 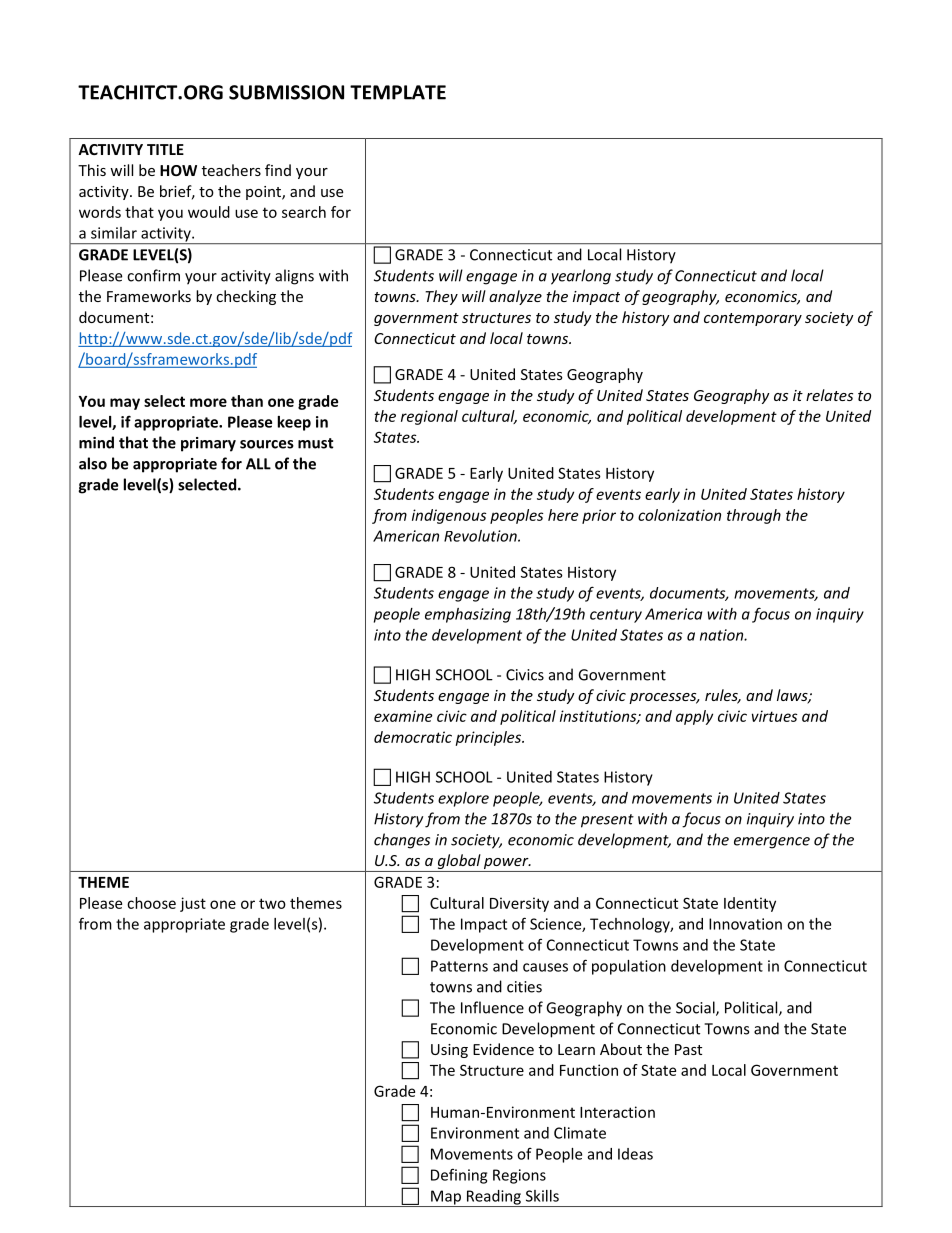 I want to click on virtues, so click(x=775, y=716).
